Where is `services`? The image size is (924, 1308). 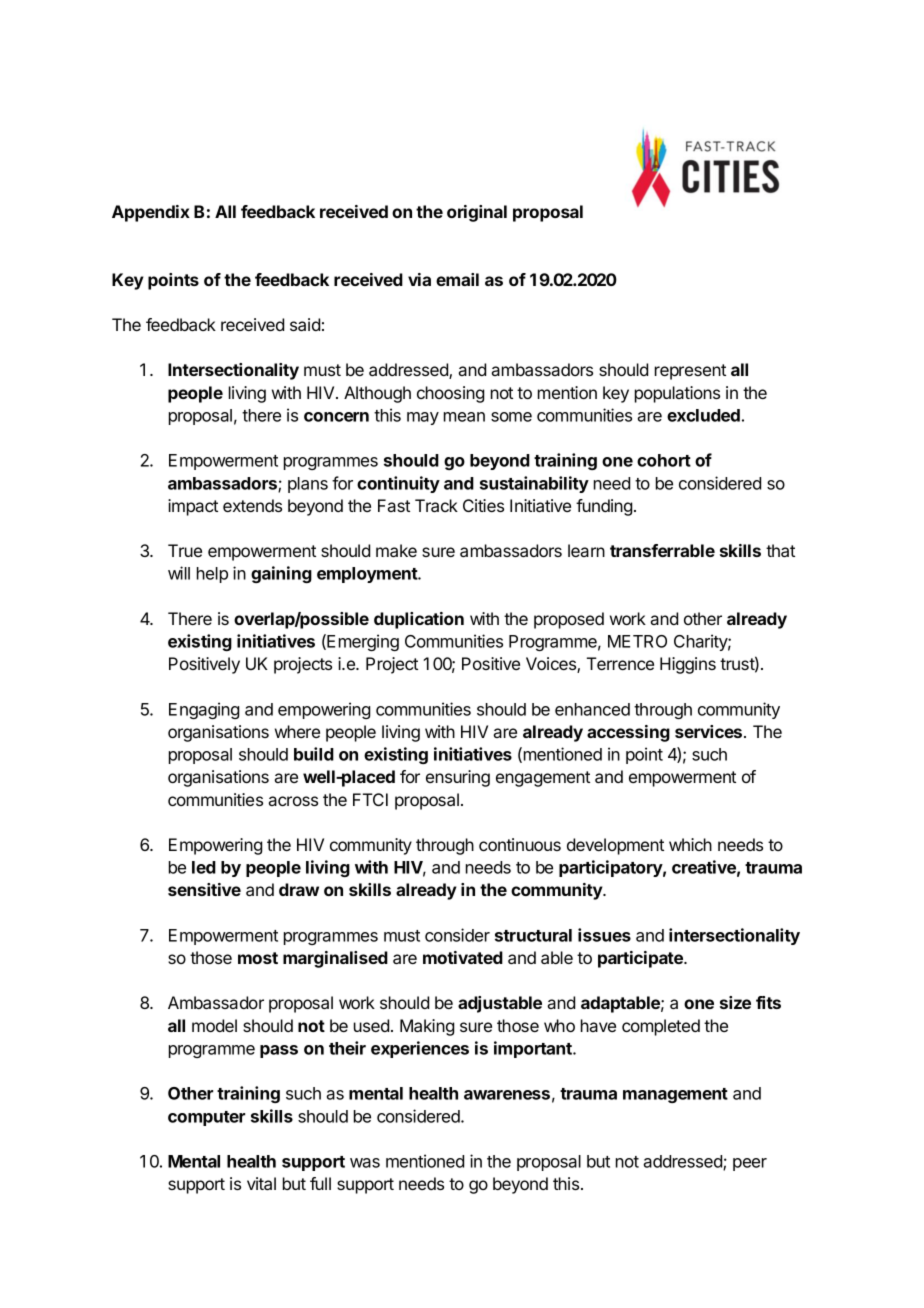
services is located at coordinates (710, 731).
